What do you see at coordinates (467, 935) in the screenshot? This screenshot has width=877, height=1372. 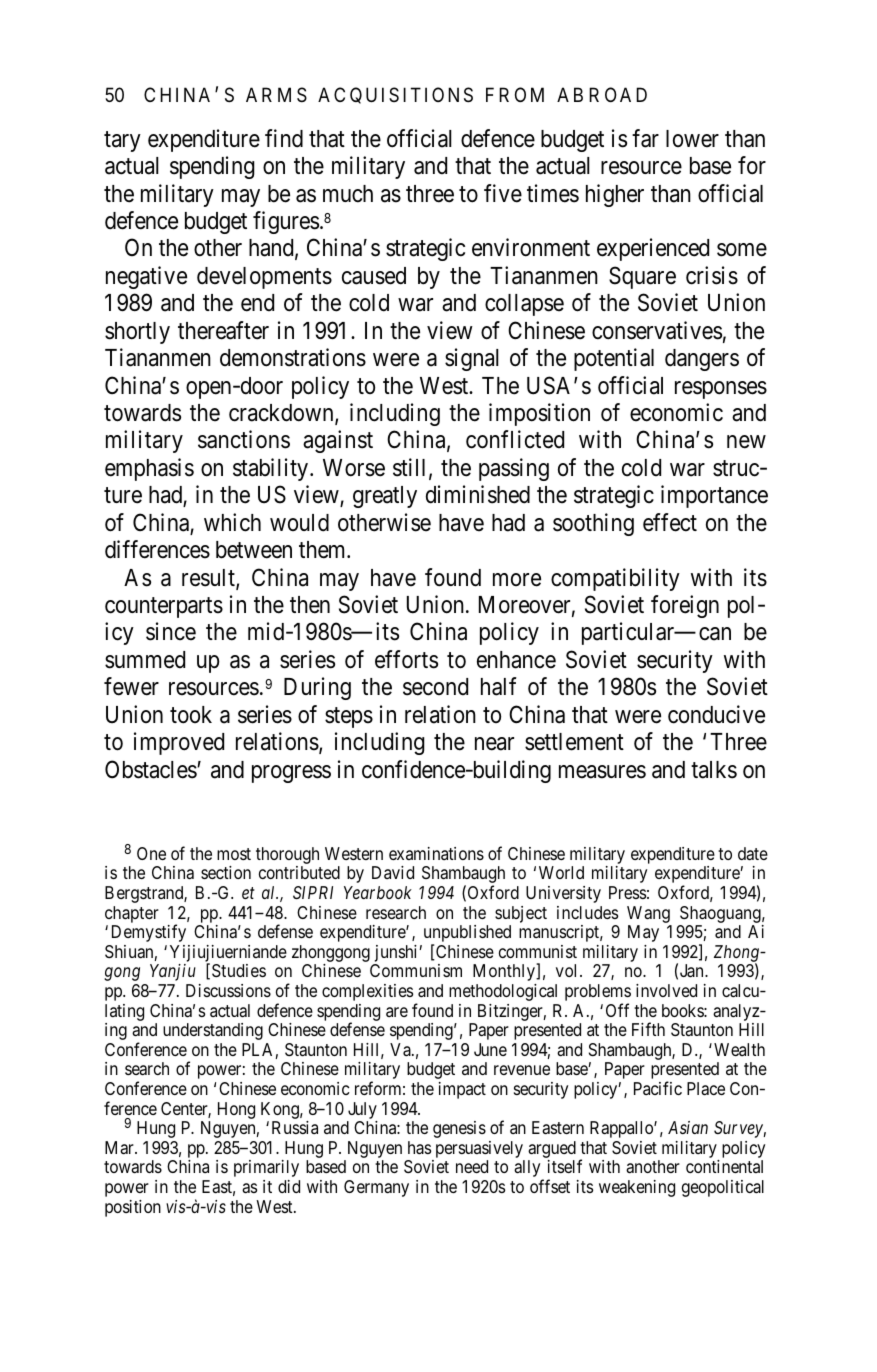 I see `unpublished` at bounding box center [467, 935].
